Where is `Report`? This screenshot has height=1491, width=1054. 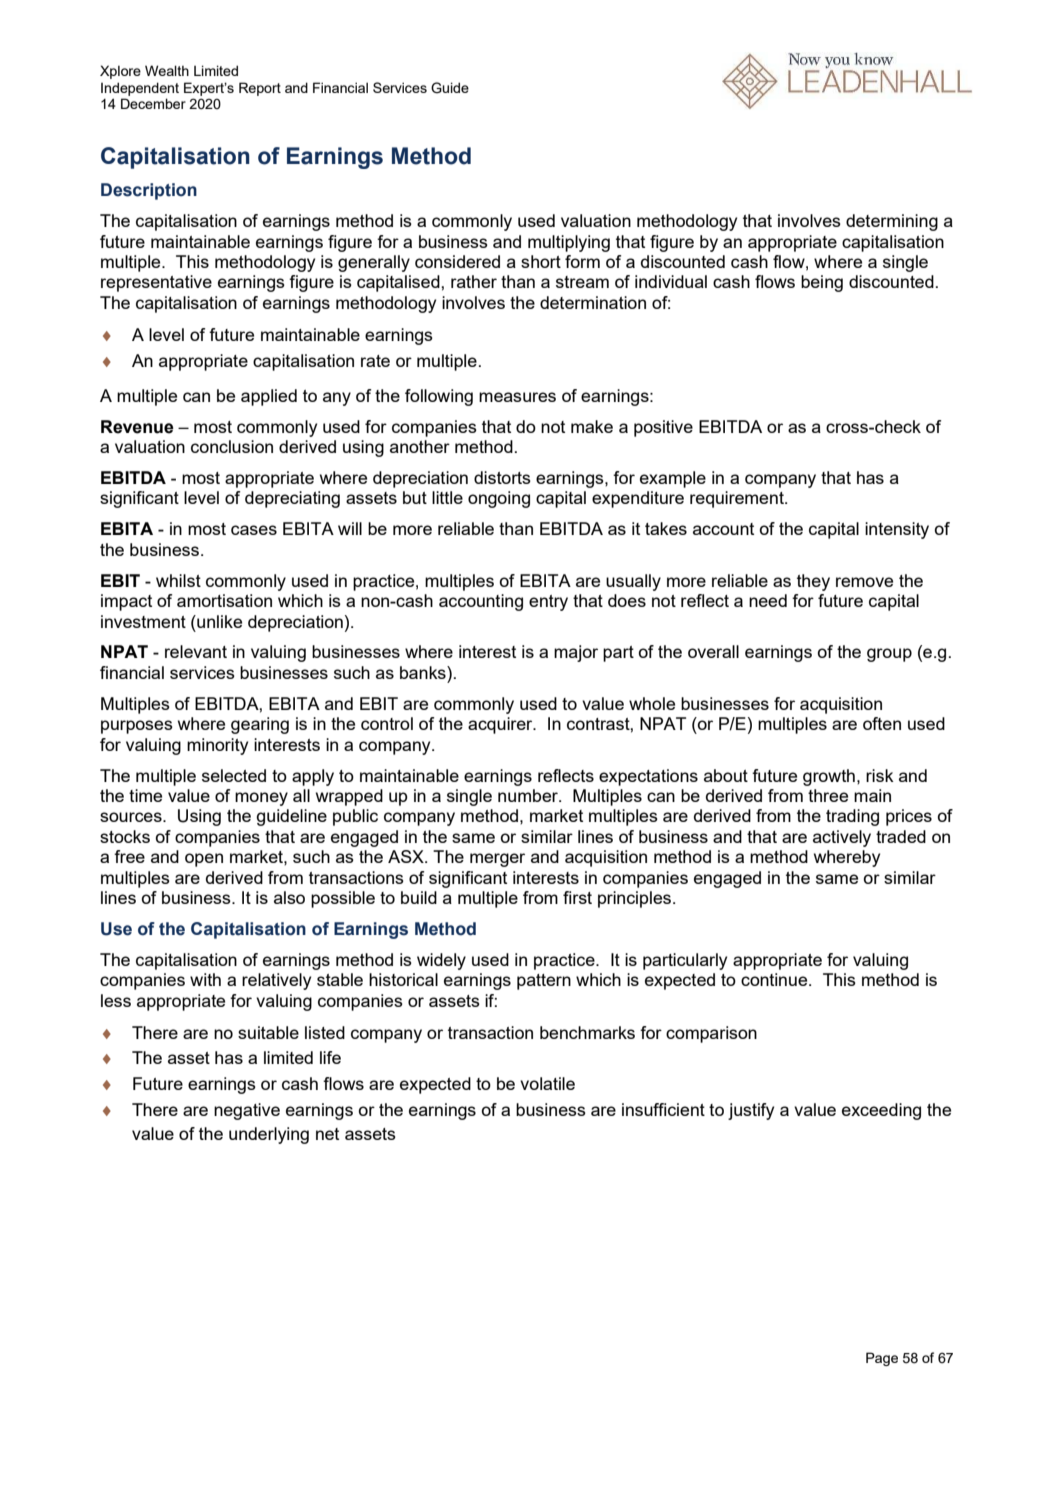 Report is located at coordinates (260, 89).
